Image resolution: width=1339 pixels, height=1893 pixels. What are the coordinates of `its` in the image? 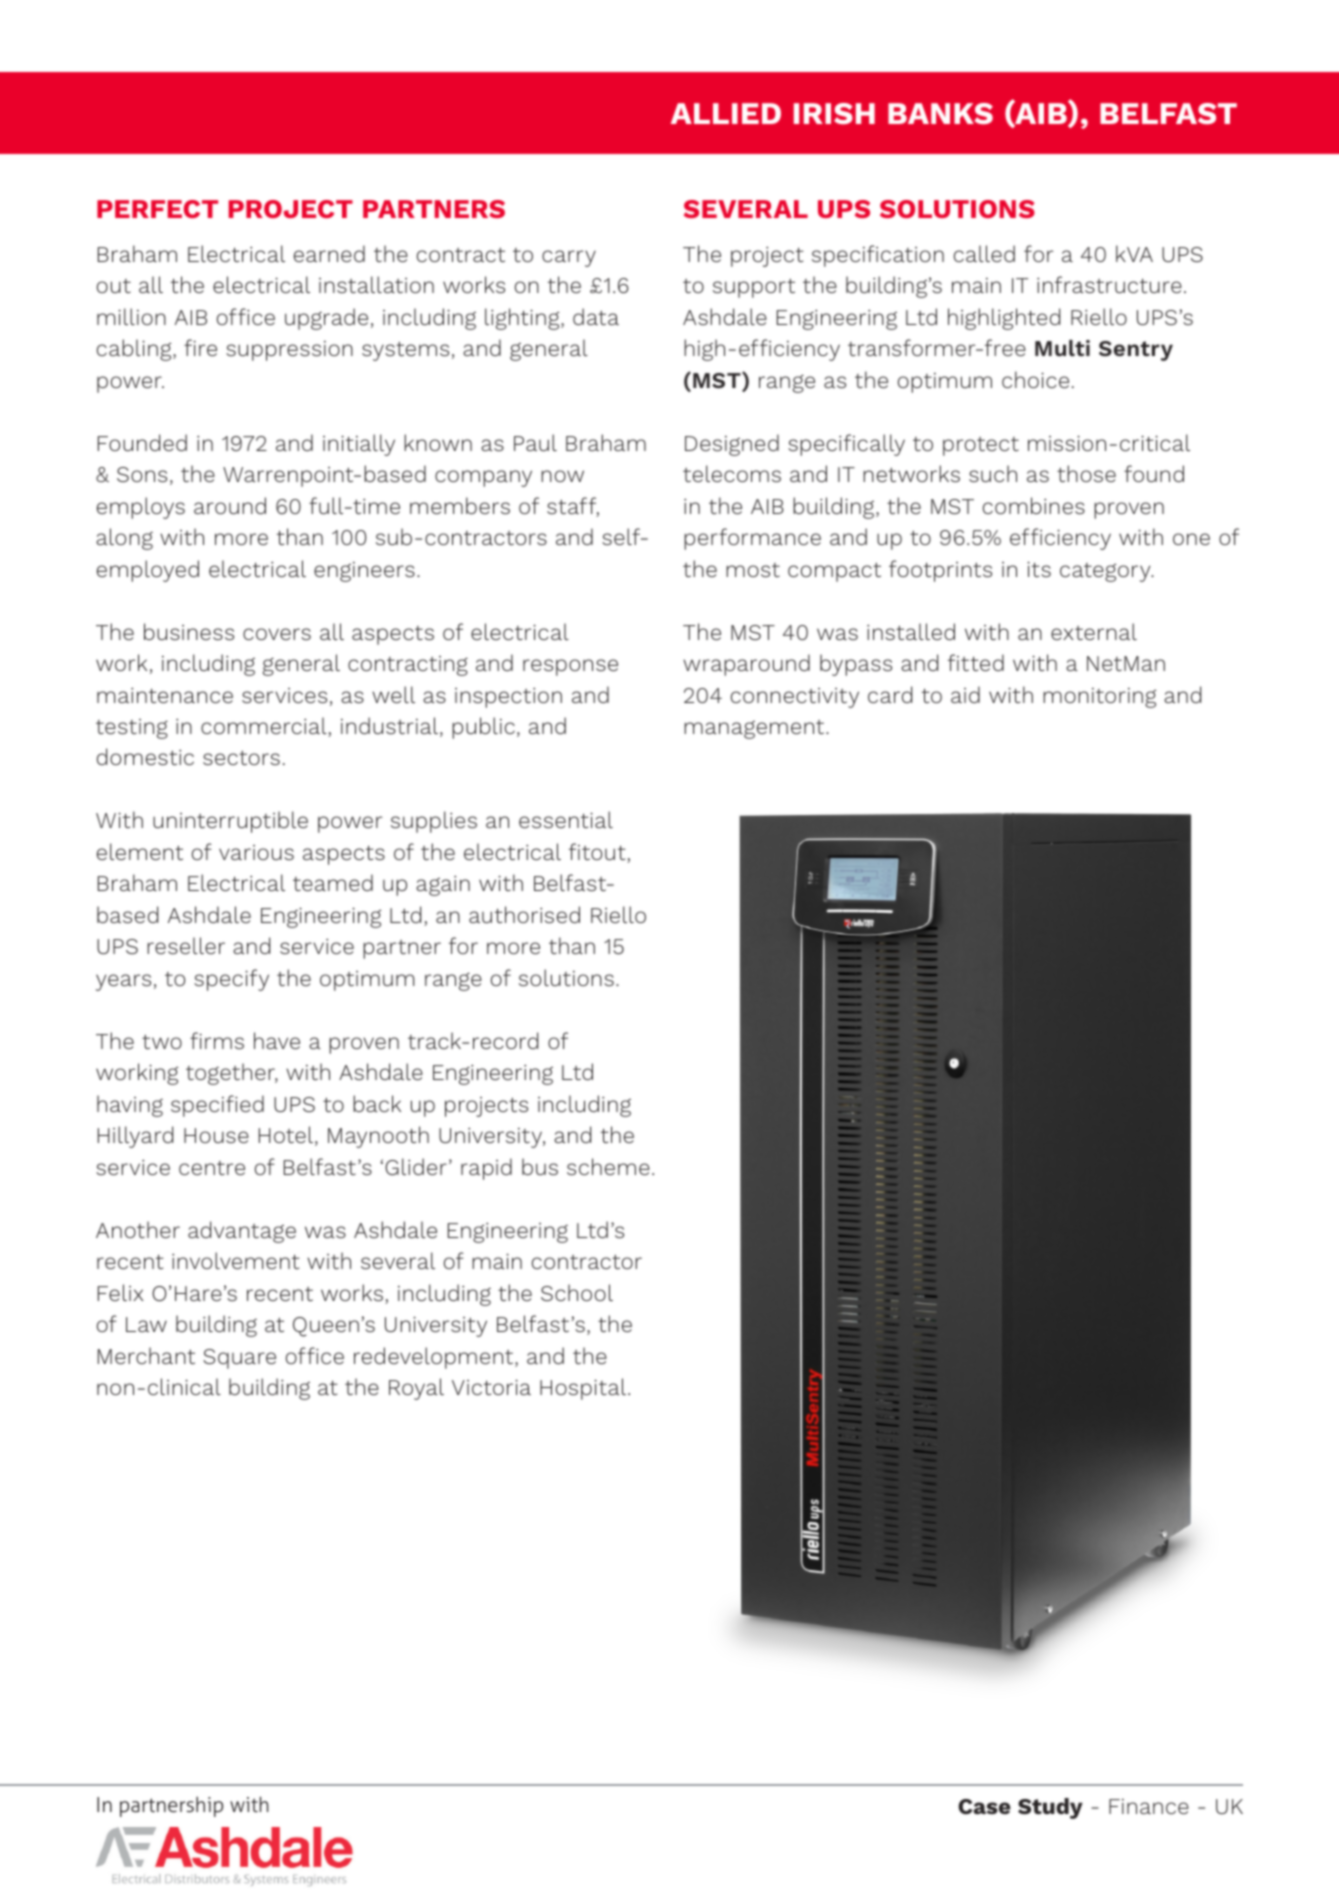 It's located at (1039, 569).
